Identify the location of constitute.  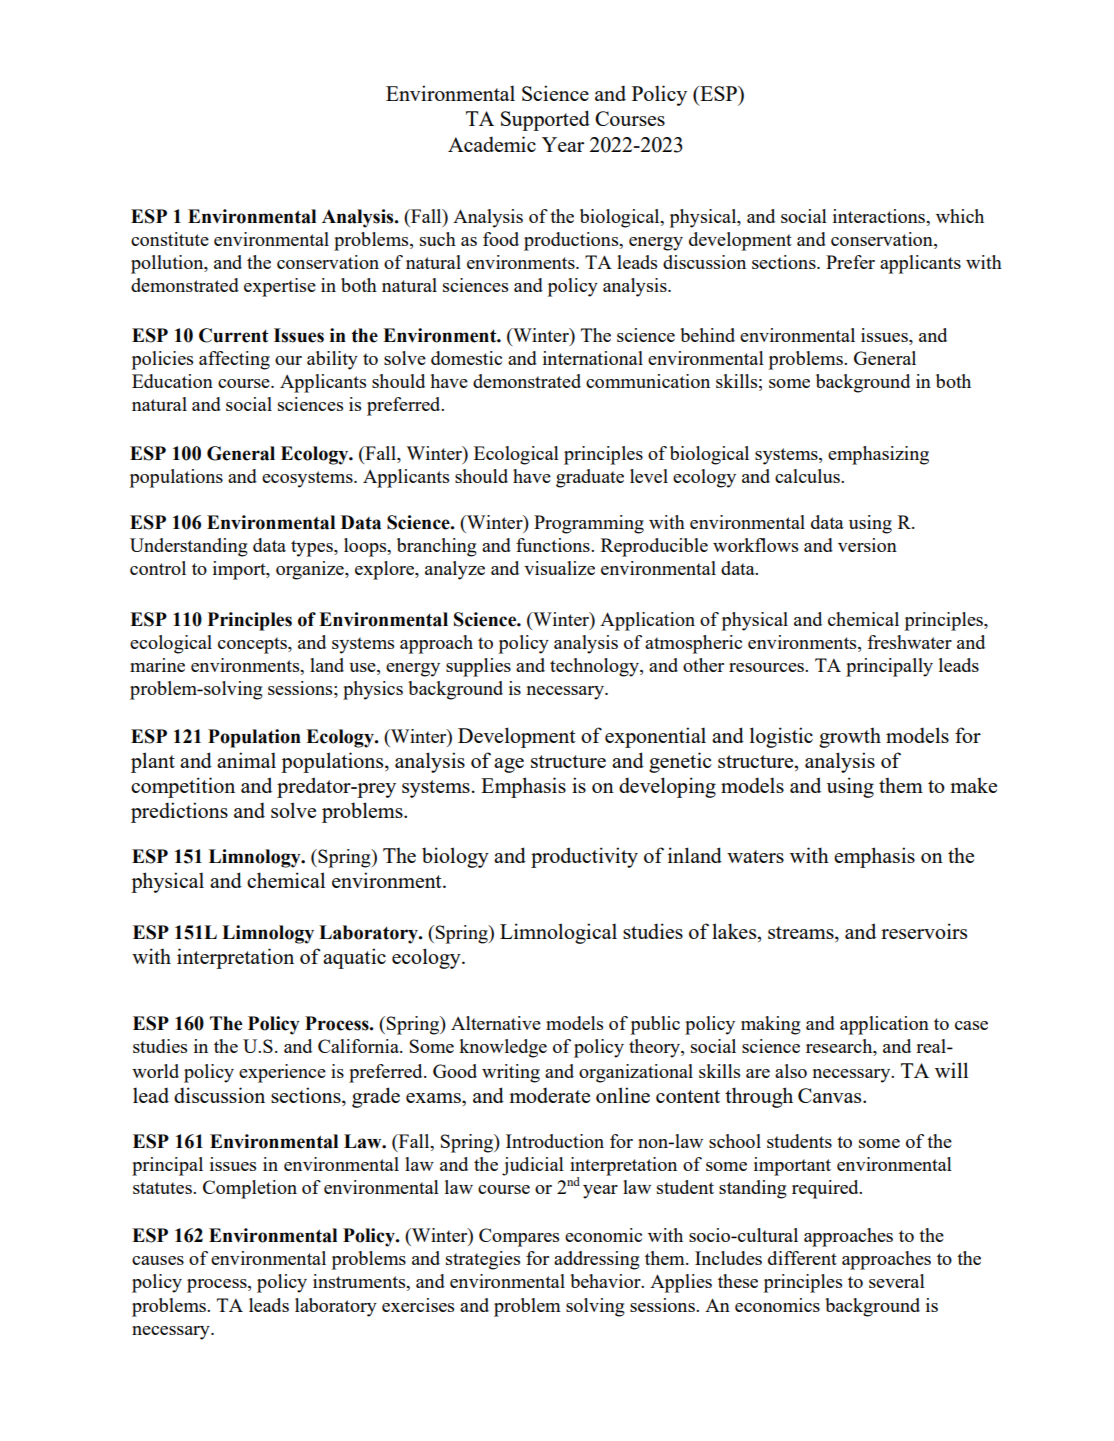
(170, 239).
